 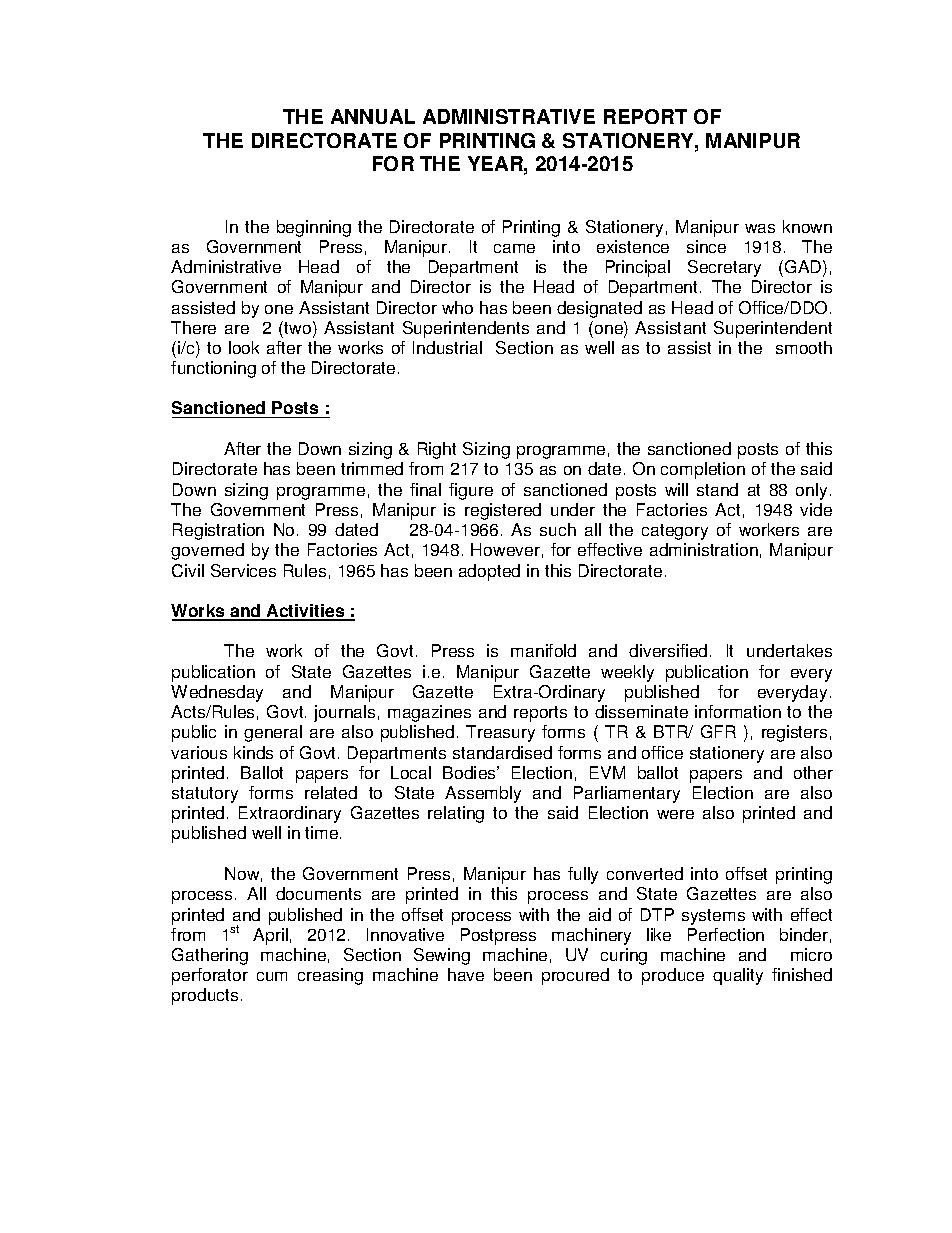 What do you see at coordinates (675, 814) in the image?
I see `were` at bounding box center [675, 814].
